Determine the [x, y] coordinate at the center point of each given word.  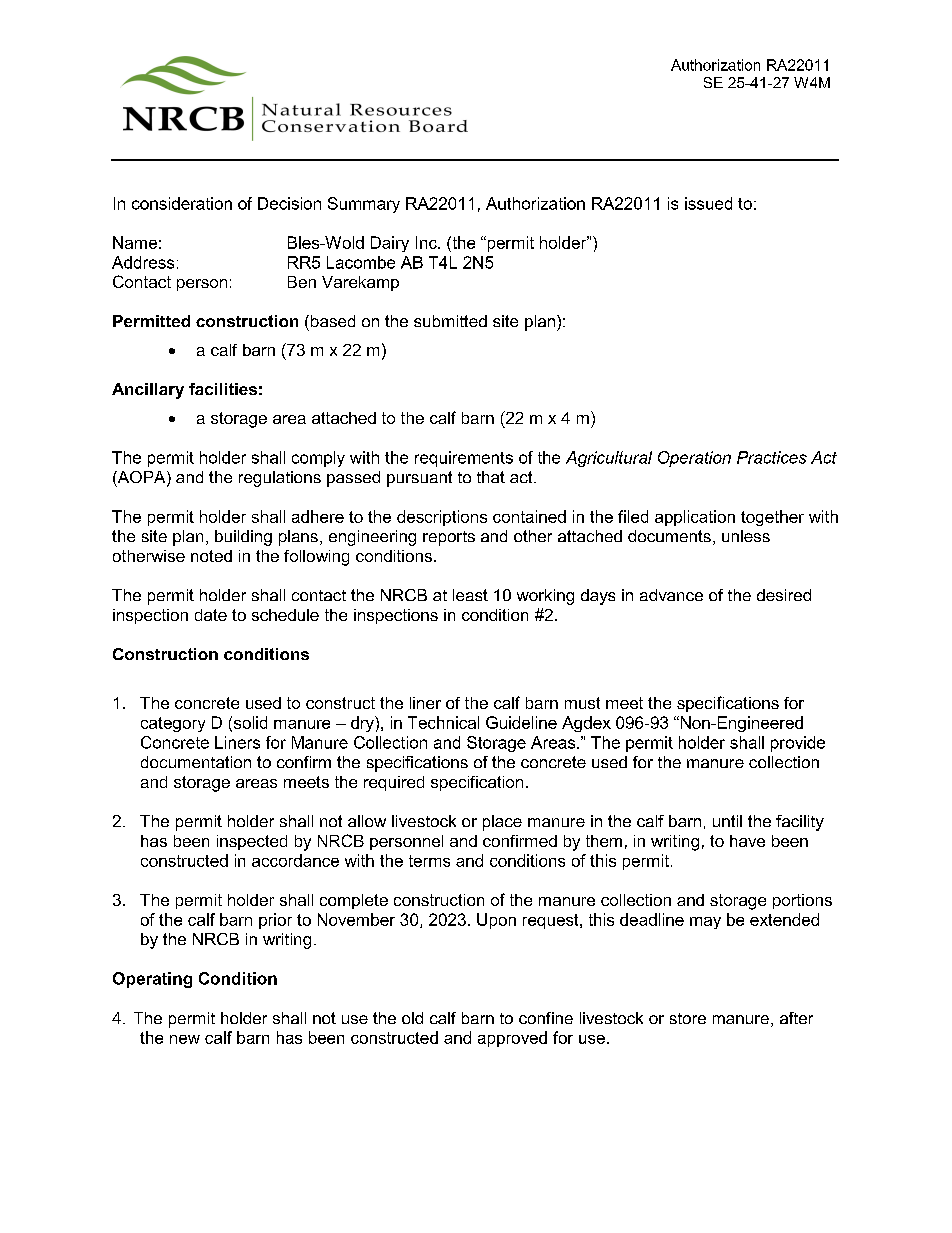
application [695, 518]
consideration [182, 203]
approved [512, 1039]
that [491, 477]
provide [798, 744]
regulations [280, 479]
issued [708, 203]
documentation [196, 762]
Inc [427, 242]
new [185, 1039]
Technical [443, 722]
